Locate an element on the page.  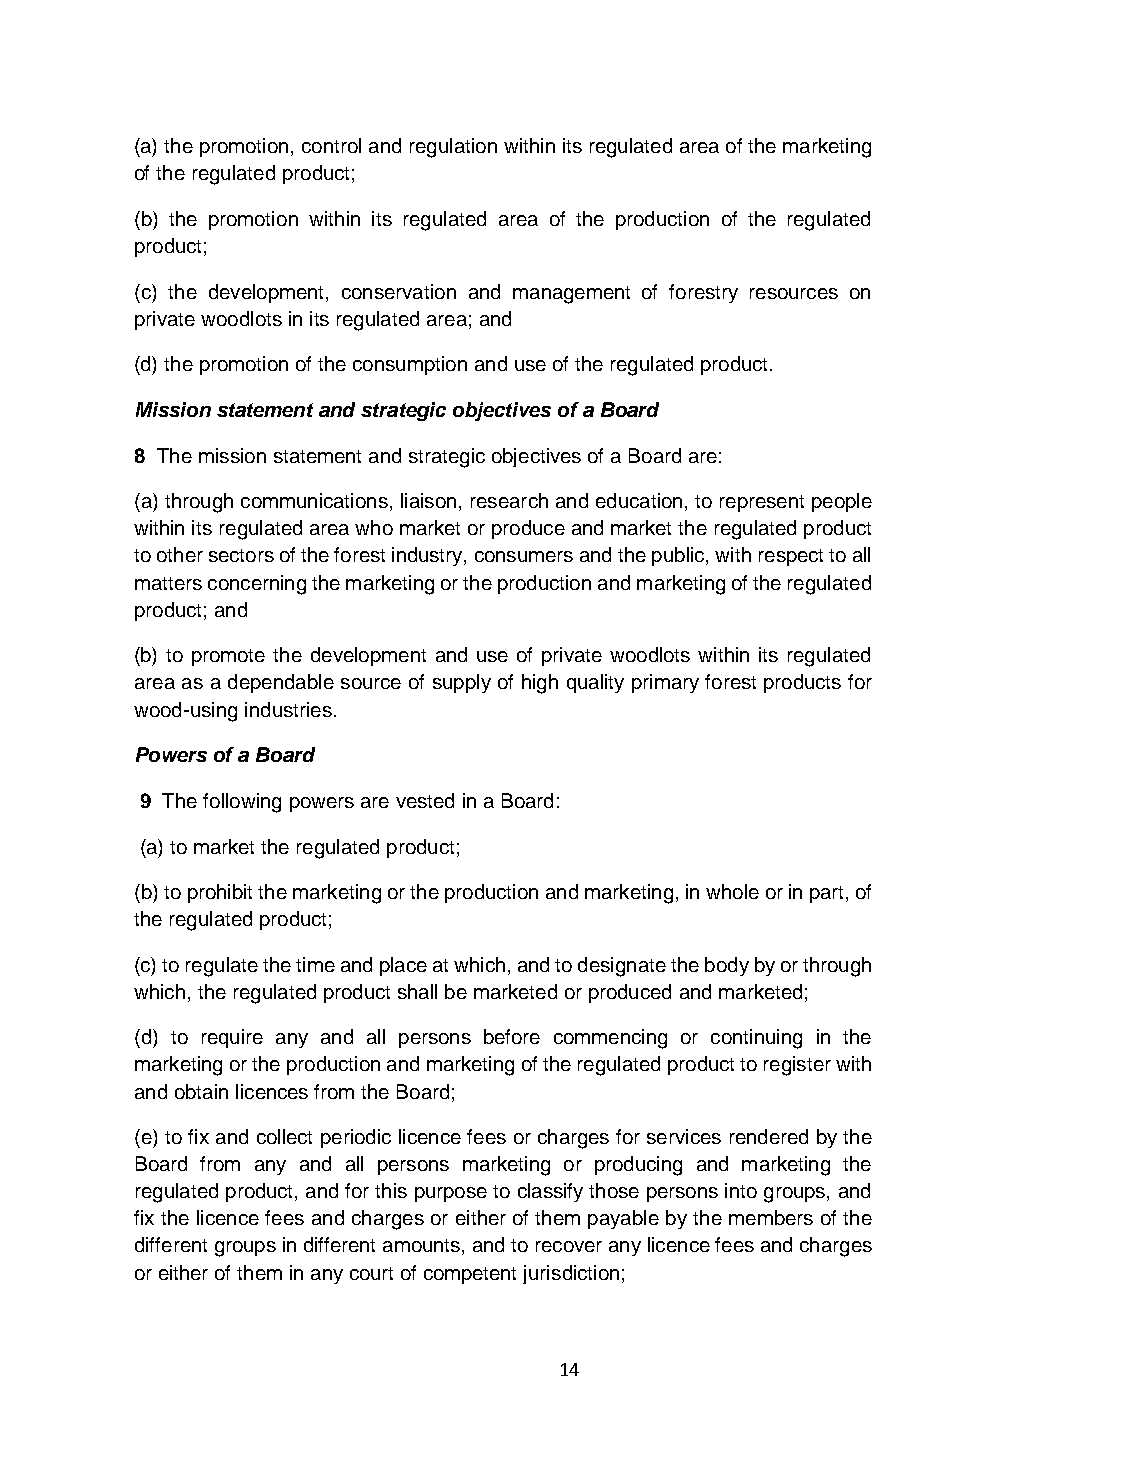
represent is located at coordinates (762, 503).
